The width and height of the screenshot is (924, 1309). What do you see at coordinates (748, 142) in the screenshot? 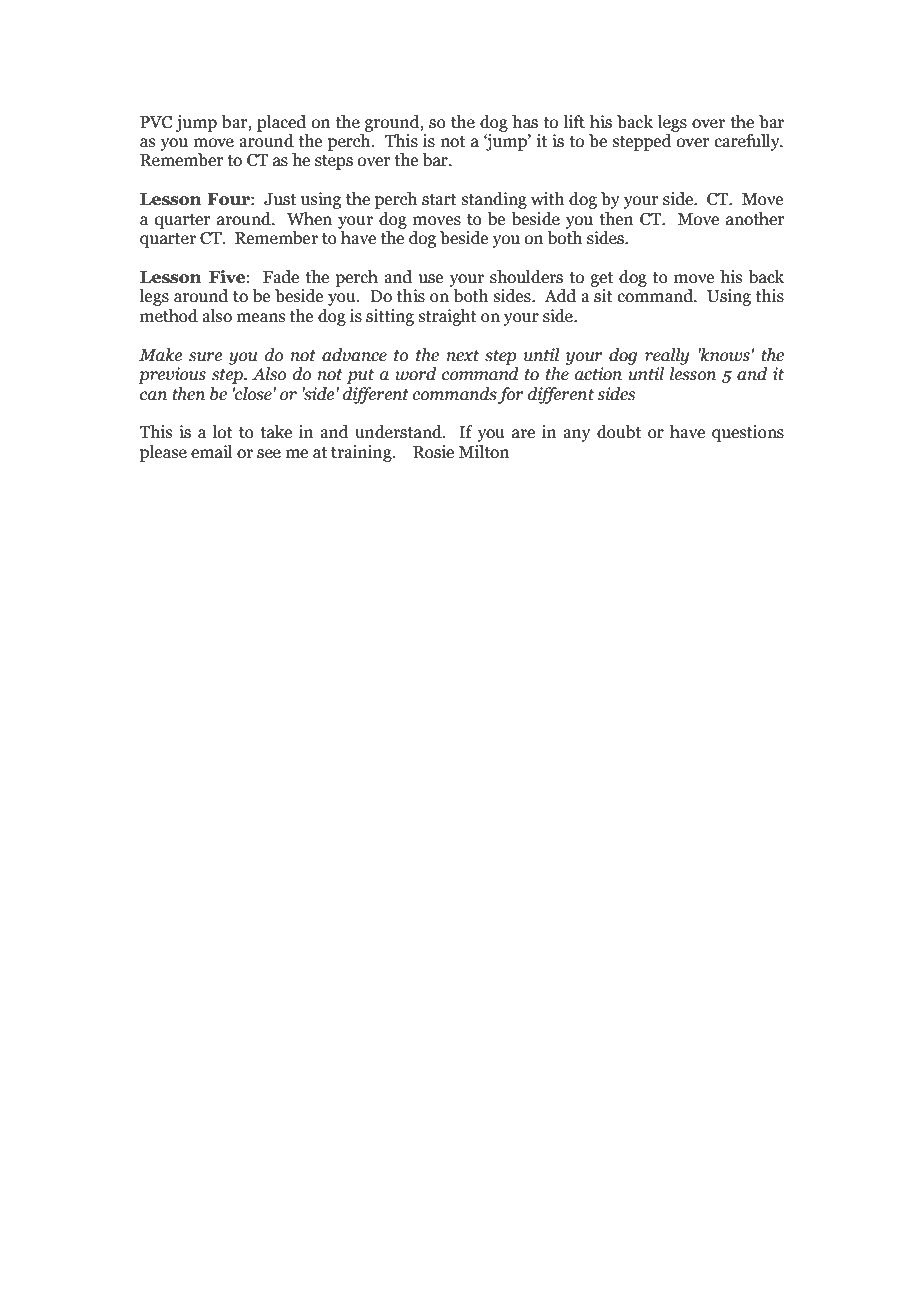
I see `carefully` at bounding box center [748, 142].
